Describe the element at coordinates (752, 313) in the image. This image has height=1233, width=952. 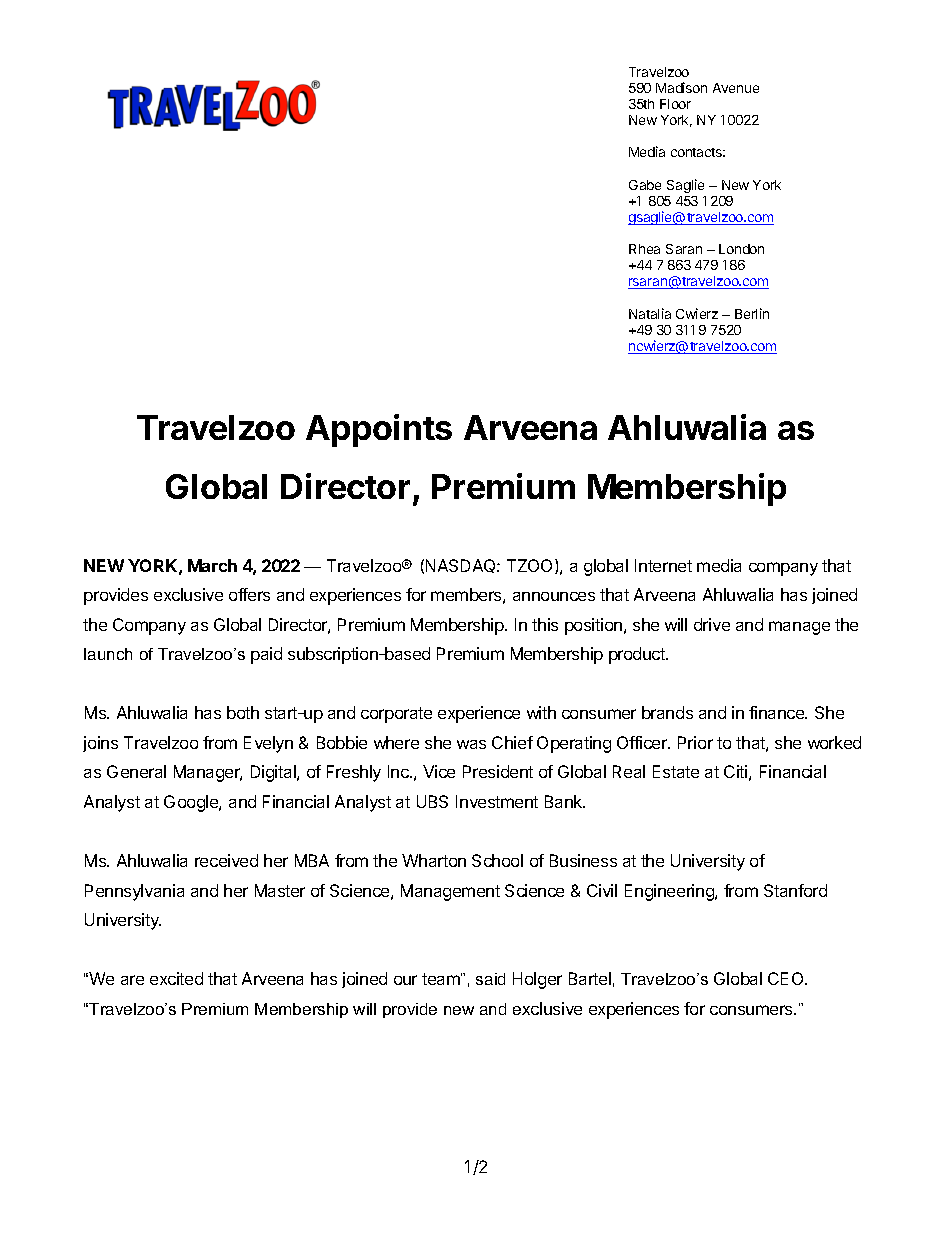
I see `Berlin` at that location.
